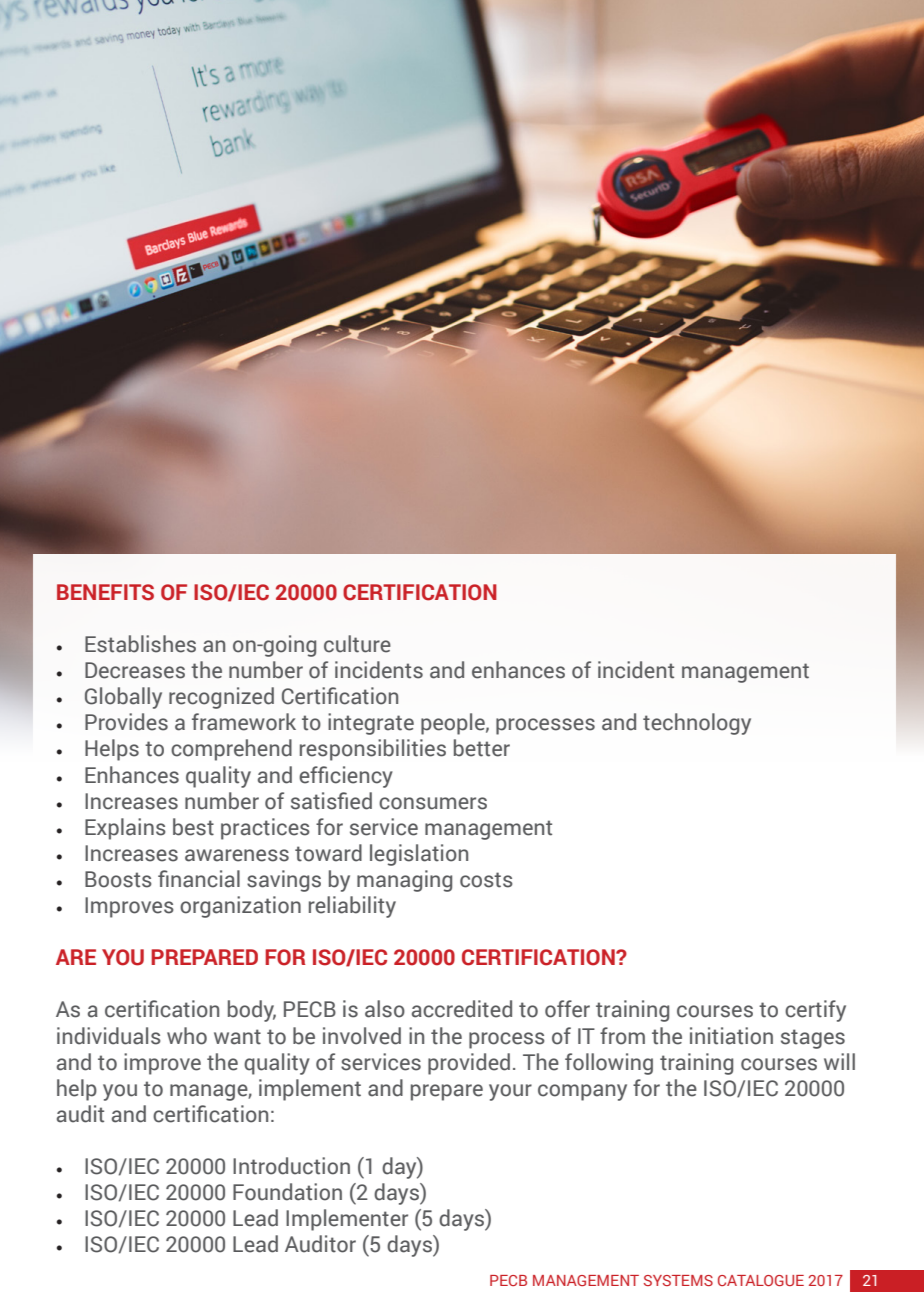  I want to click on who, so click(187, 1036).
